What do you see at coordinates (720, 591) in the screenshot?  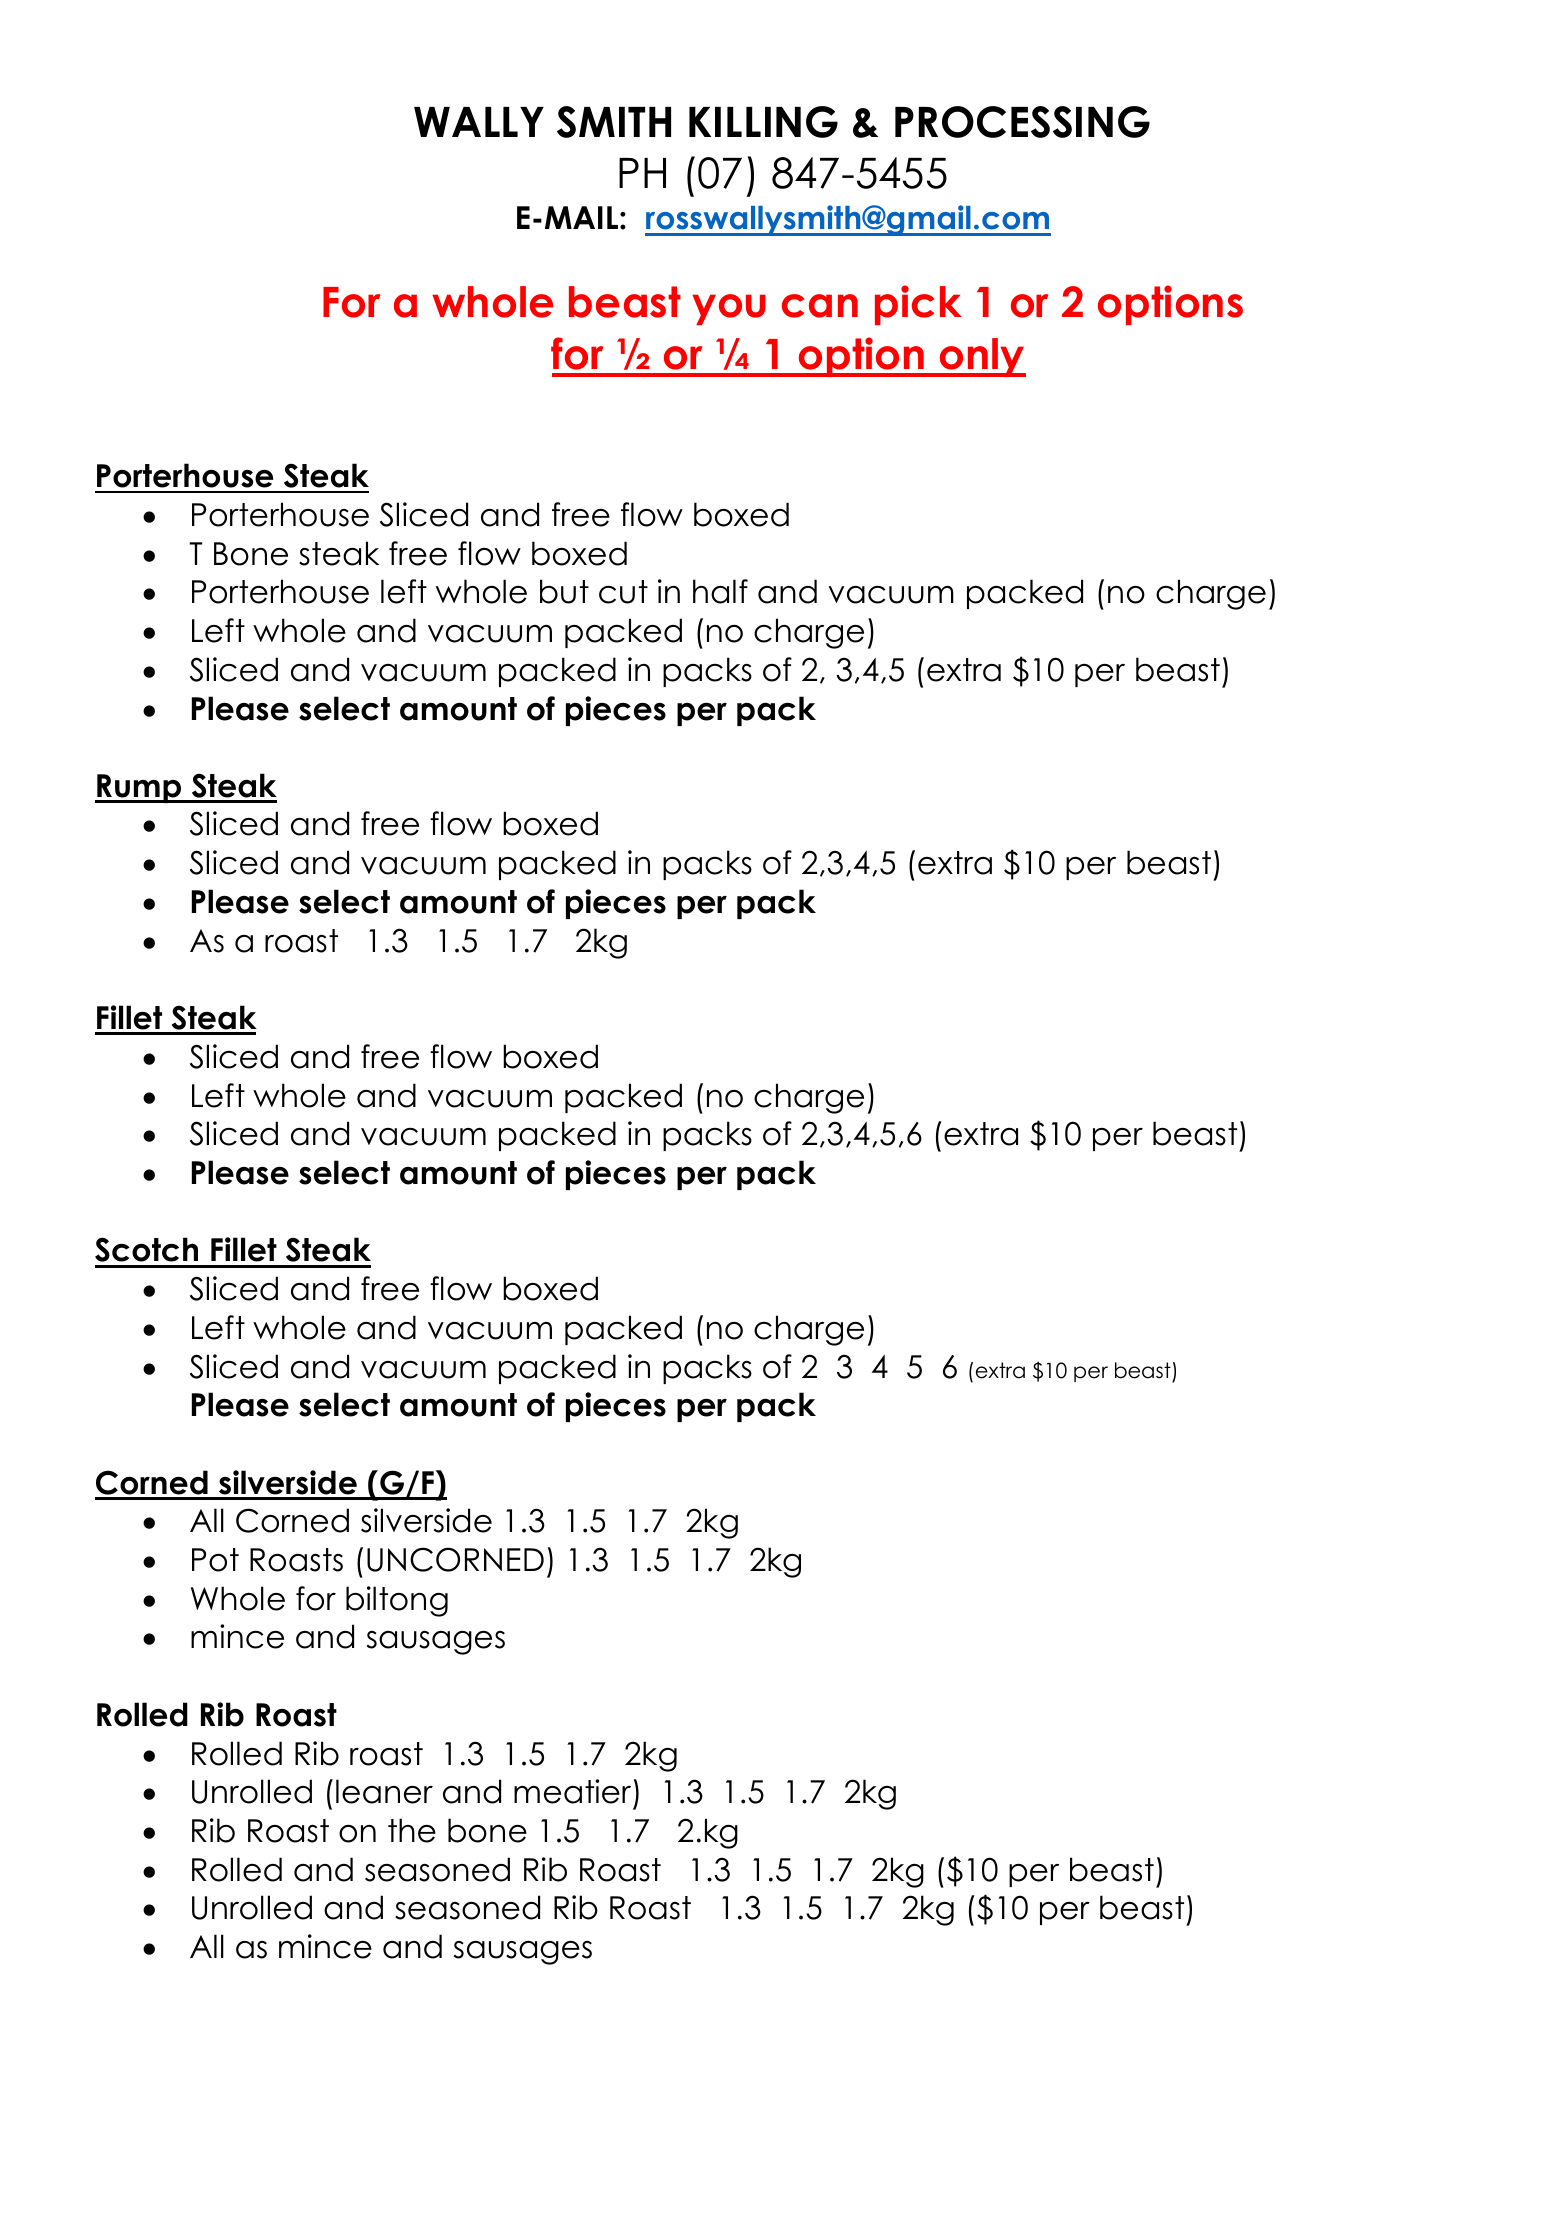 I see `half` at bounding box center [720, 591].
